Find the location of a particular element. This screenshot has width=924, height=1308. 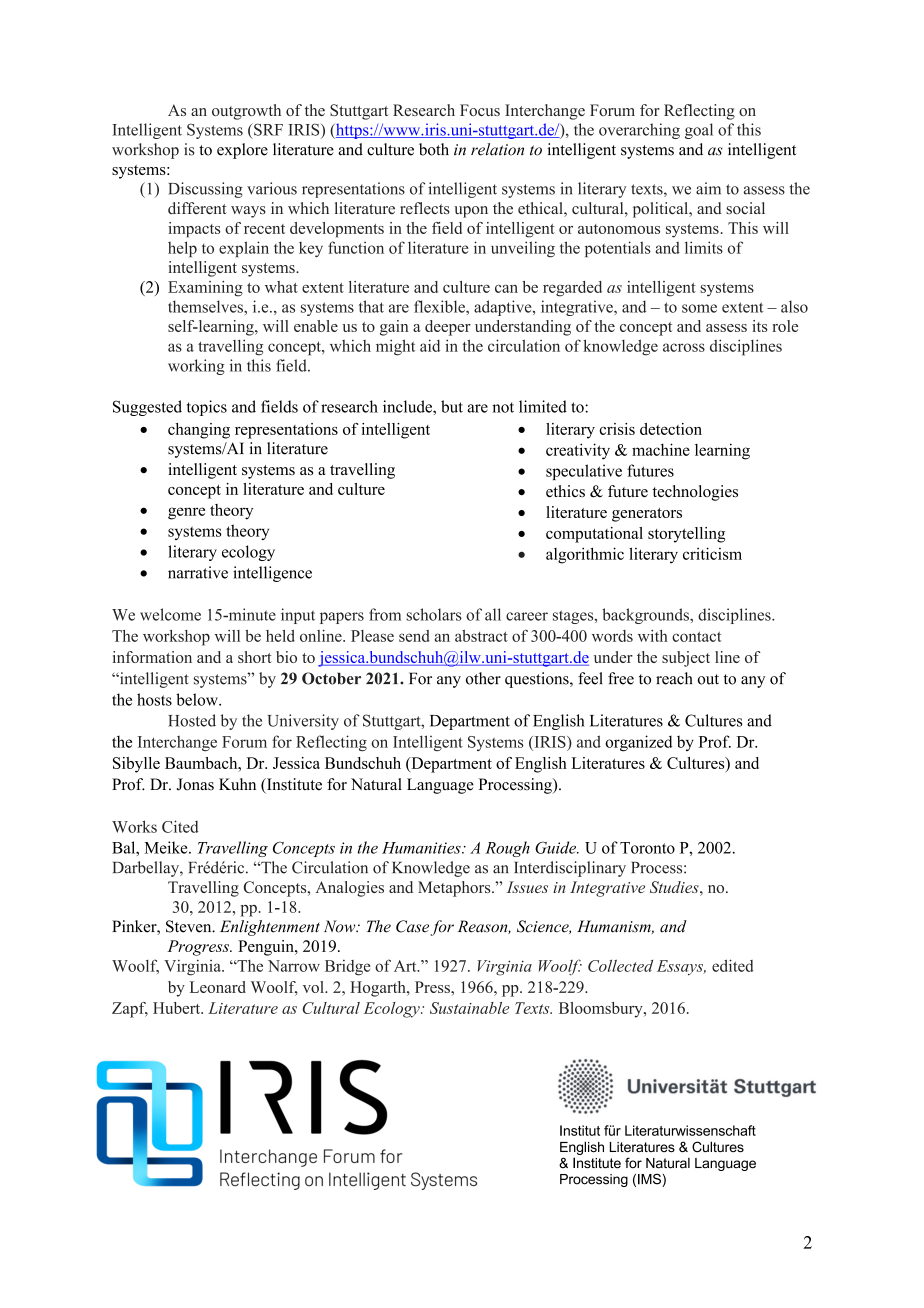

goal is located at coordinates (699, 131).
